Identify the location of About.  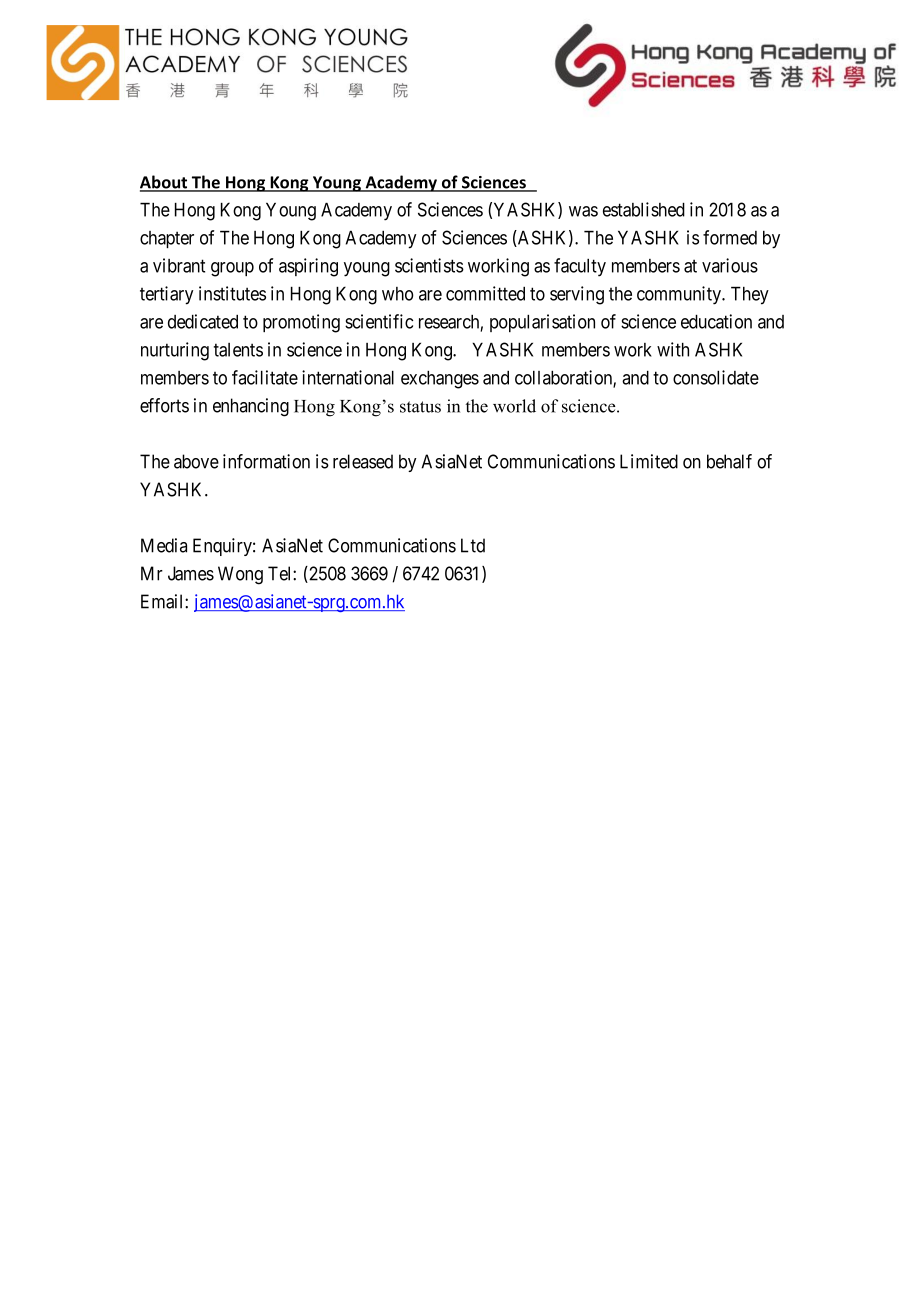
(165, 183).
